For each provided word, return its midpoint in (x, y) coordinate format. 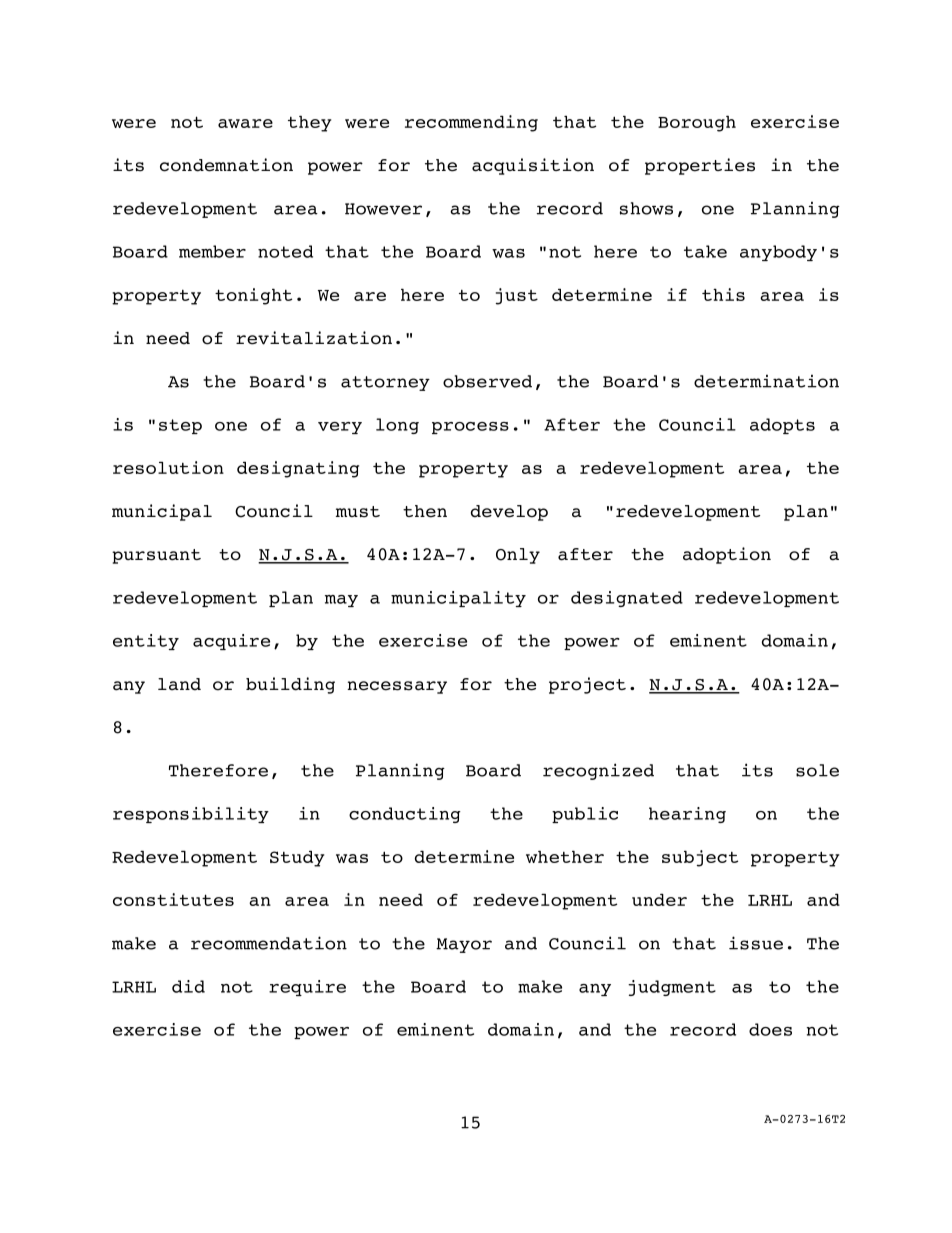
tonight (253, 296)
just (517, 296)
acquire (231, 642)
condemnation (226, 165)
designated (627, 599)
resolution (168, 467)
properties (700, 166)
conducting (405, 815)
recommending (471, 123)
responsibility (191, 815)
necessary (397, 687)
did (188, 986)
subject (700, 858)
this (723, 294)
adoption (727, 555)
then (425, 511)
